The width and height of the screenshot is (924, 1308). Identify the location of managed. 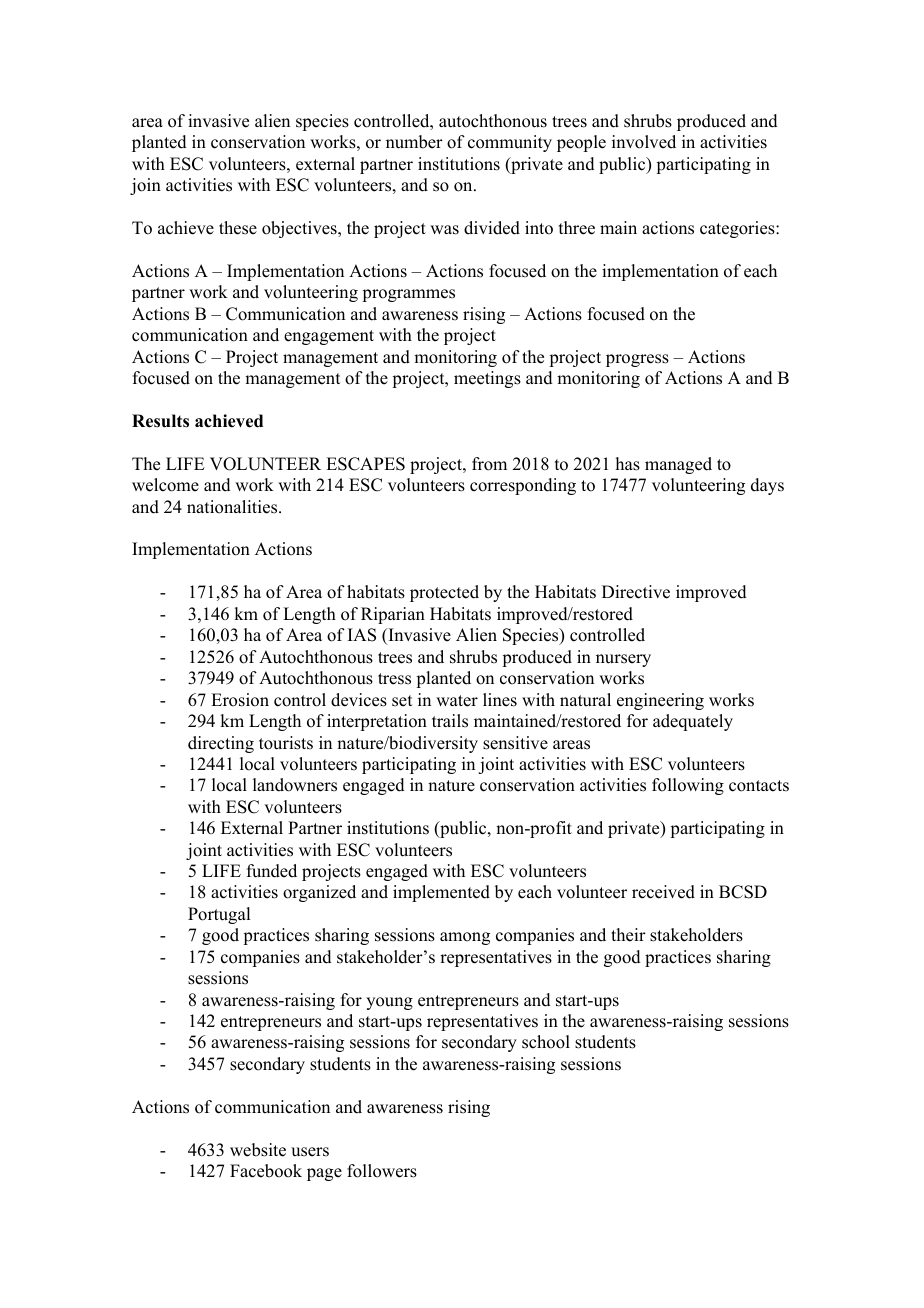
(678, 465).
